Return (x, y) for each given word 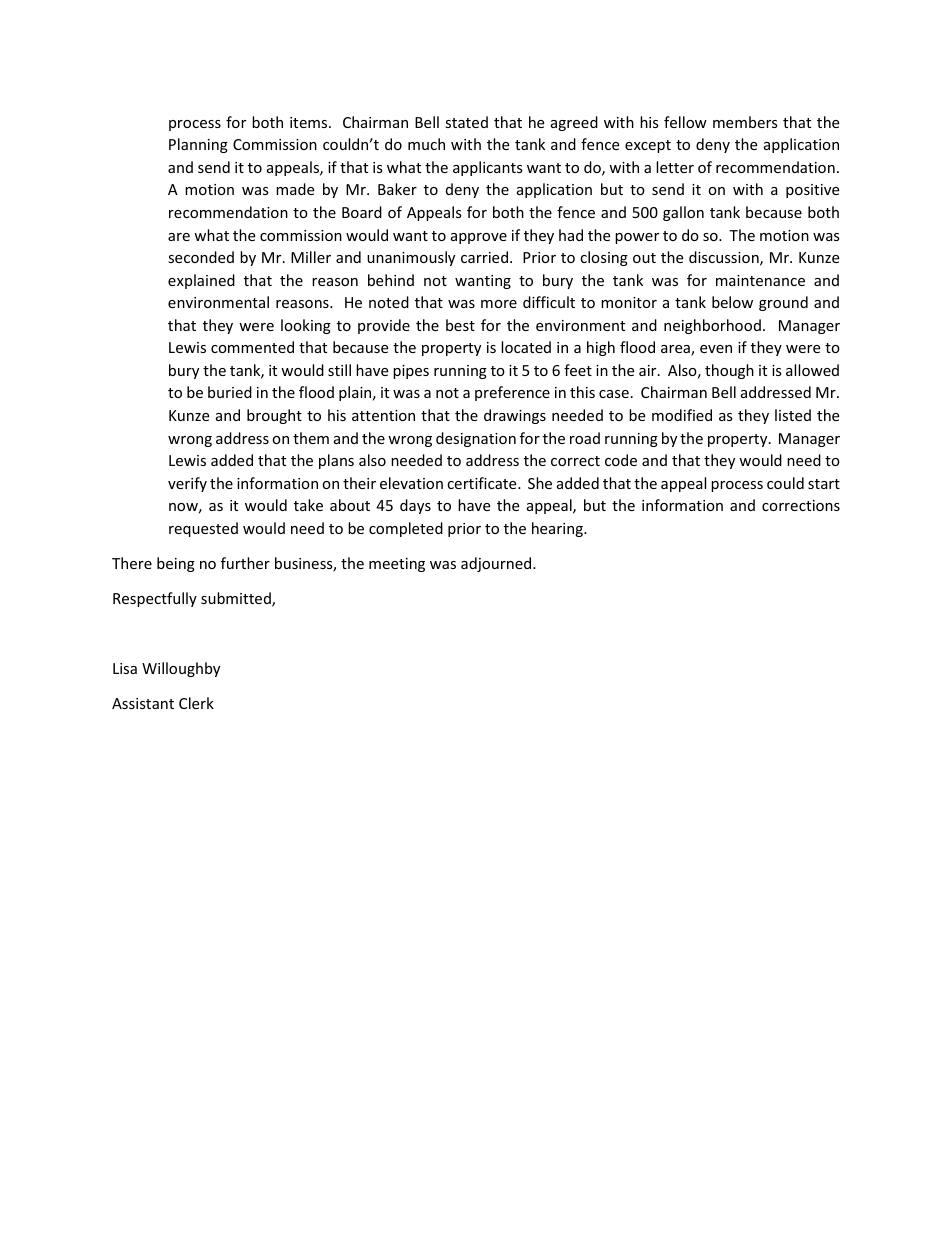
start (824, 484)
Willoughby (181, 669)
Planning (198, 145)
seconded (201, 257)
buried (230, 392)
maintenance (760, 280)
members (745, 122)
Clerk (196, 703)
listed (793, 415)
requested (203, 529)
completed (406, 529)
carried (484, 257)
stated (466, 122)
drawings (515, 416)
